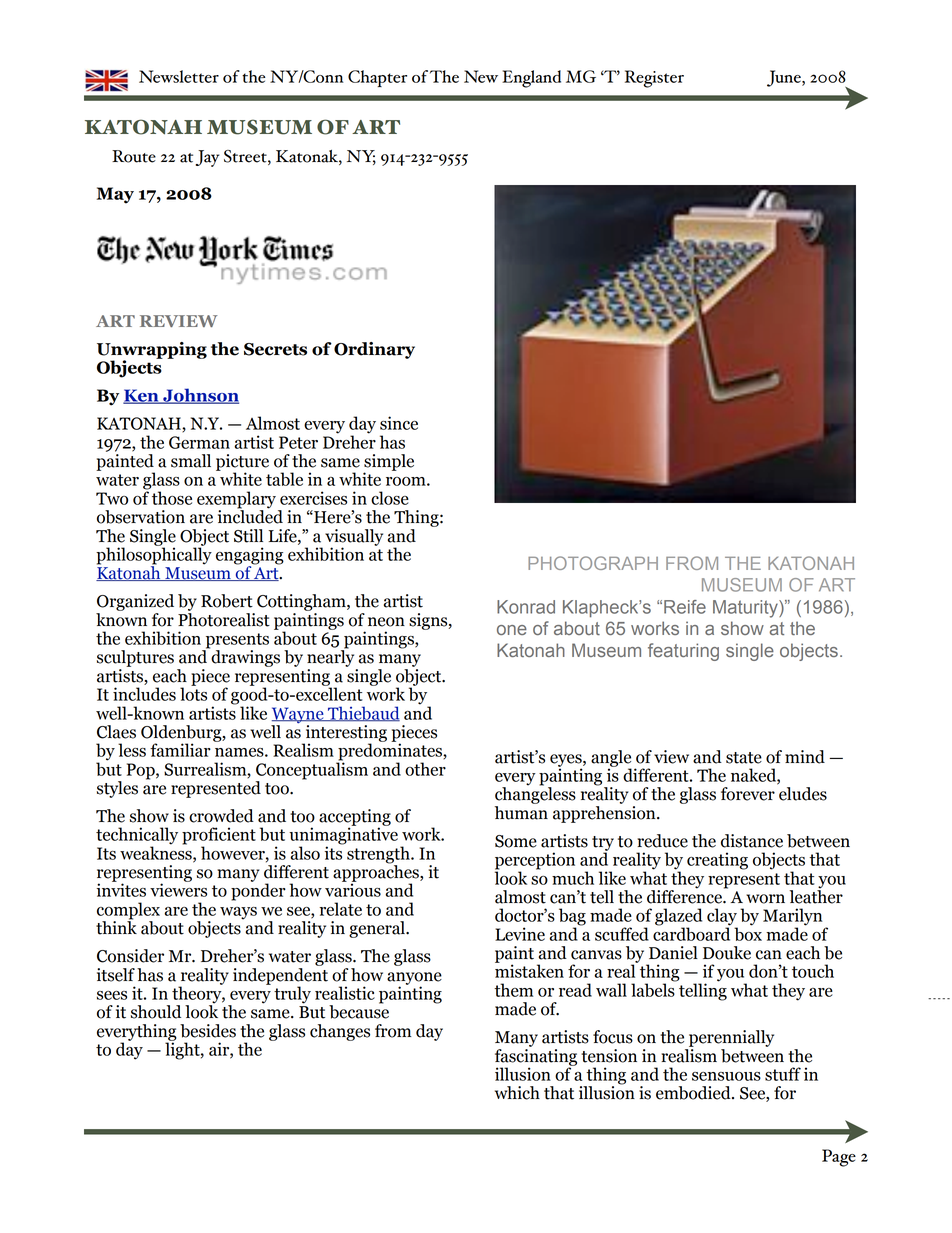  Describe the element at coordinates (517, 1093) in the screenshot. I see `which` at that location.
